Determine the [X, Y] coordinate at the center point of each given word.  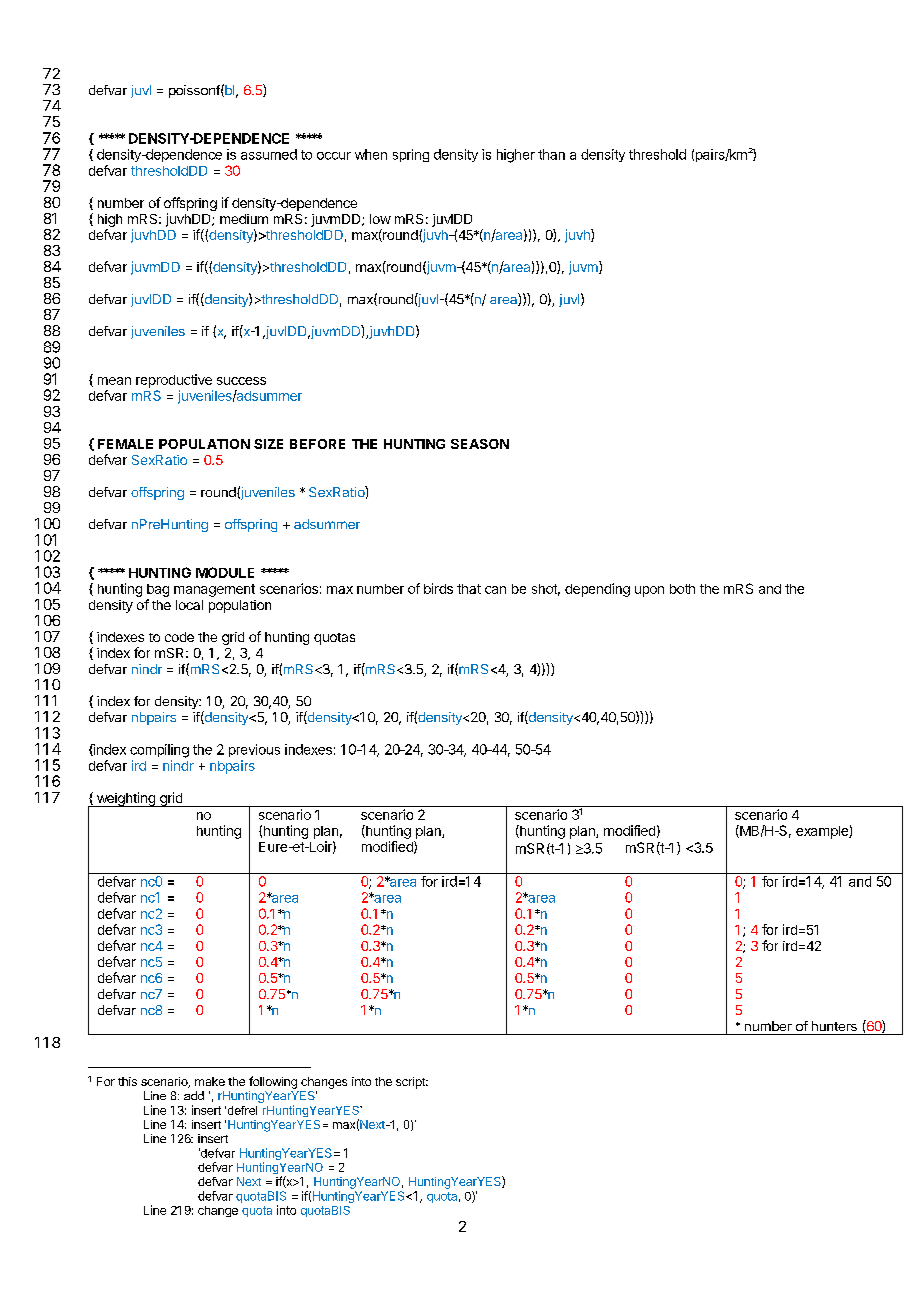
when [371, 154]
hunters [834, 1026]
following [273, 1082]
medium [244, 219]
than [551, 154]
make [210, 1081]
